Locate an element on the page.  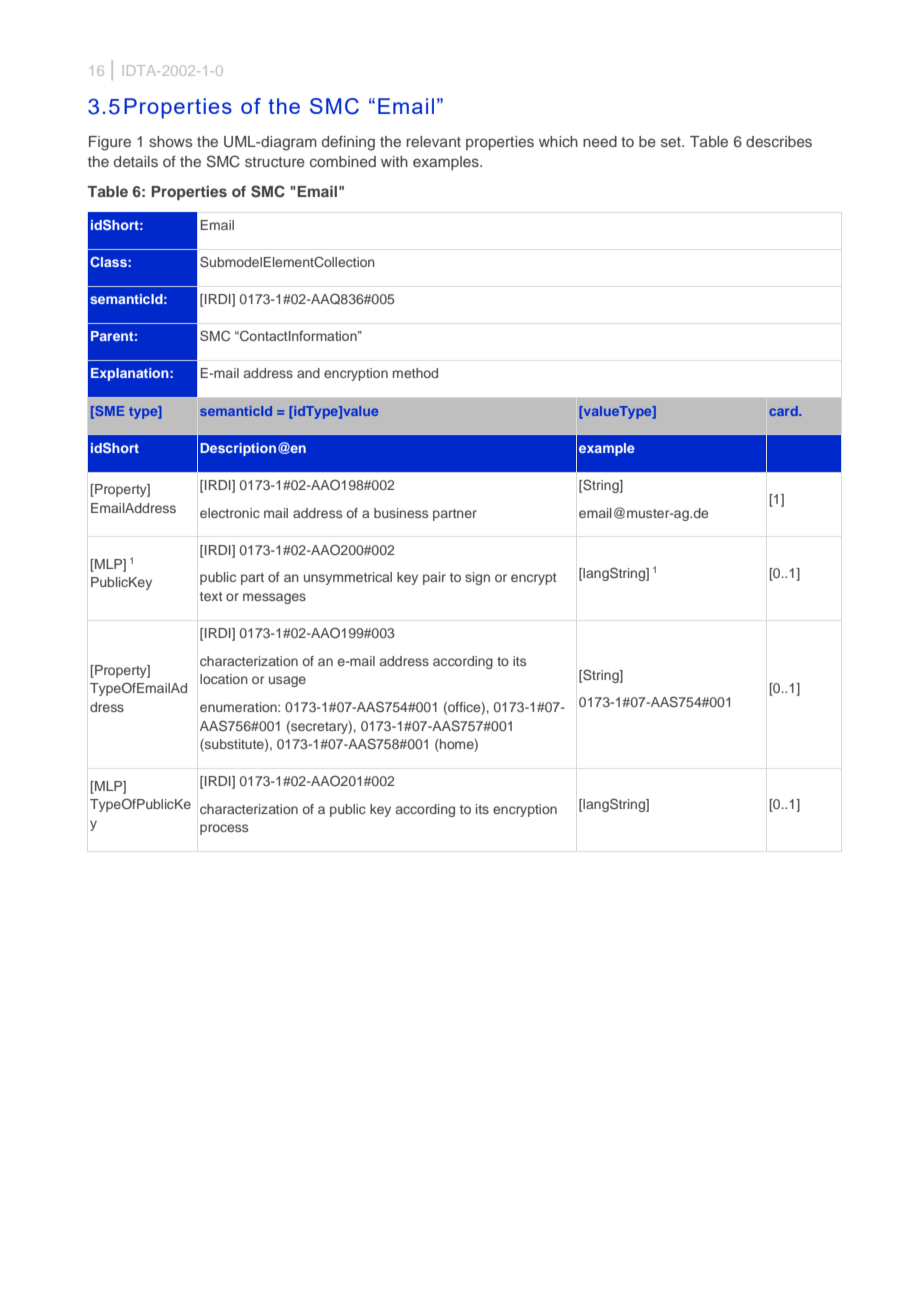
process is located at coordinates (224, 829).
